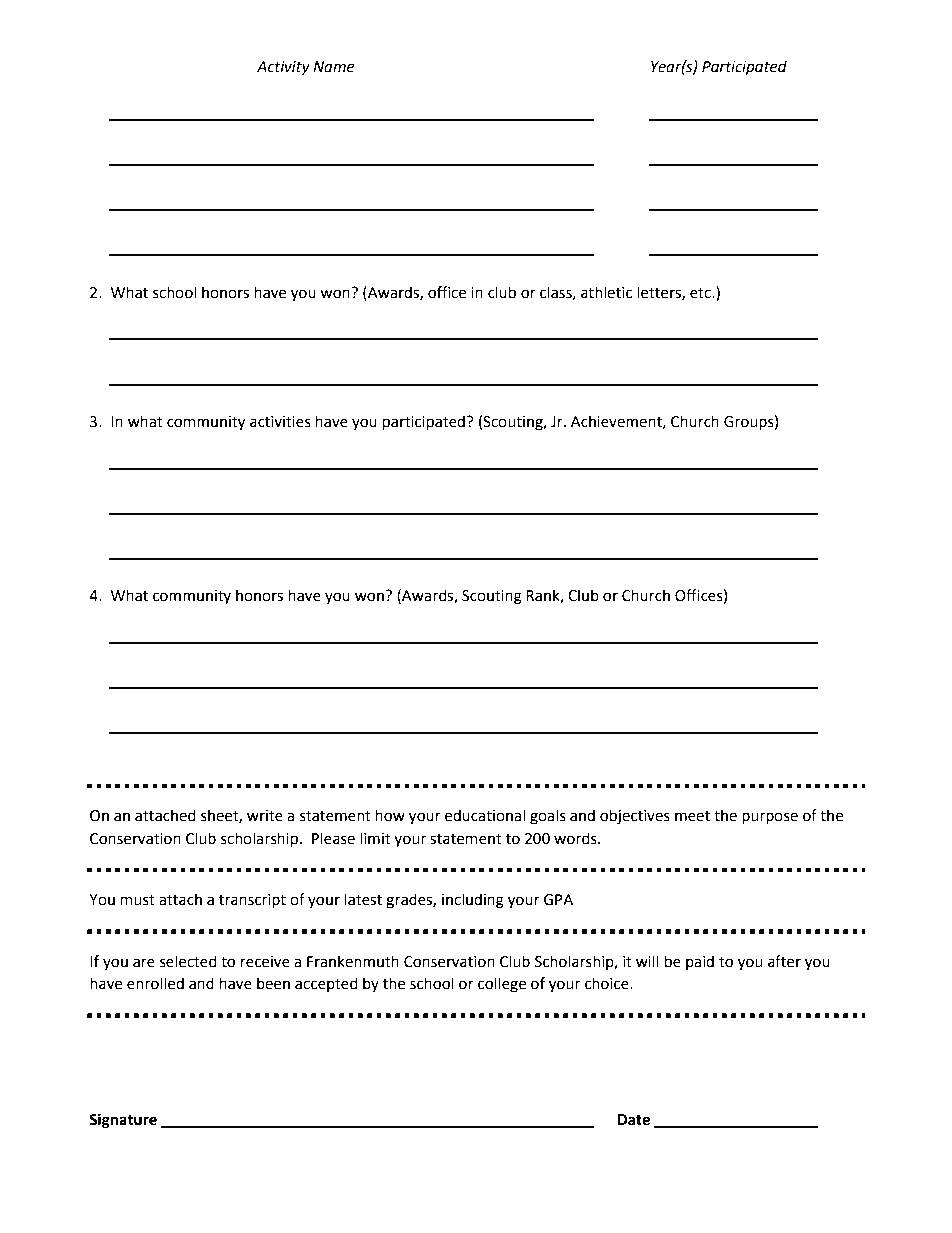  I want to click on Name, so click(333, 67).
